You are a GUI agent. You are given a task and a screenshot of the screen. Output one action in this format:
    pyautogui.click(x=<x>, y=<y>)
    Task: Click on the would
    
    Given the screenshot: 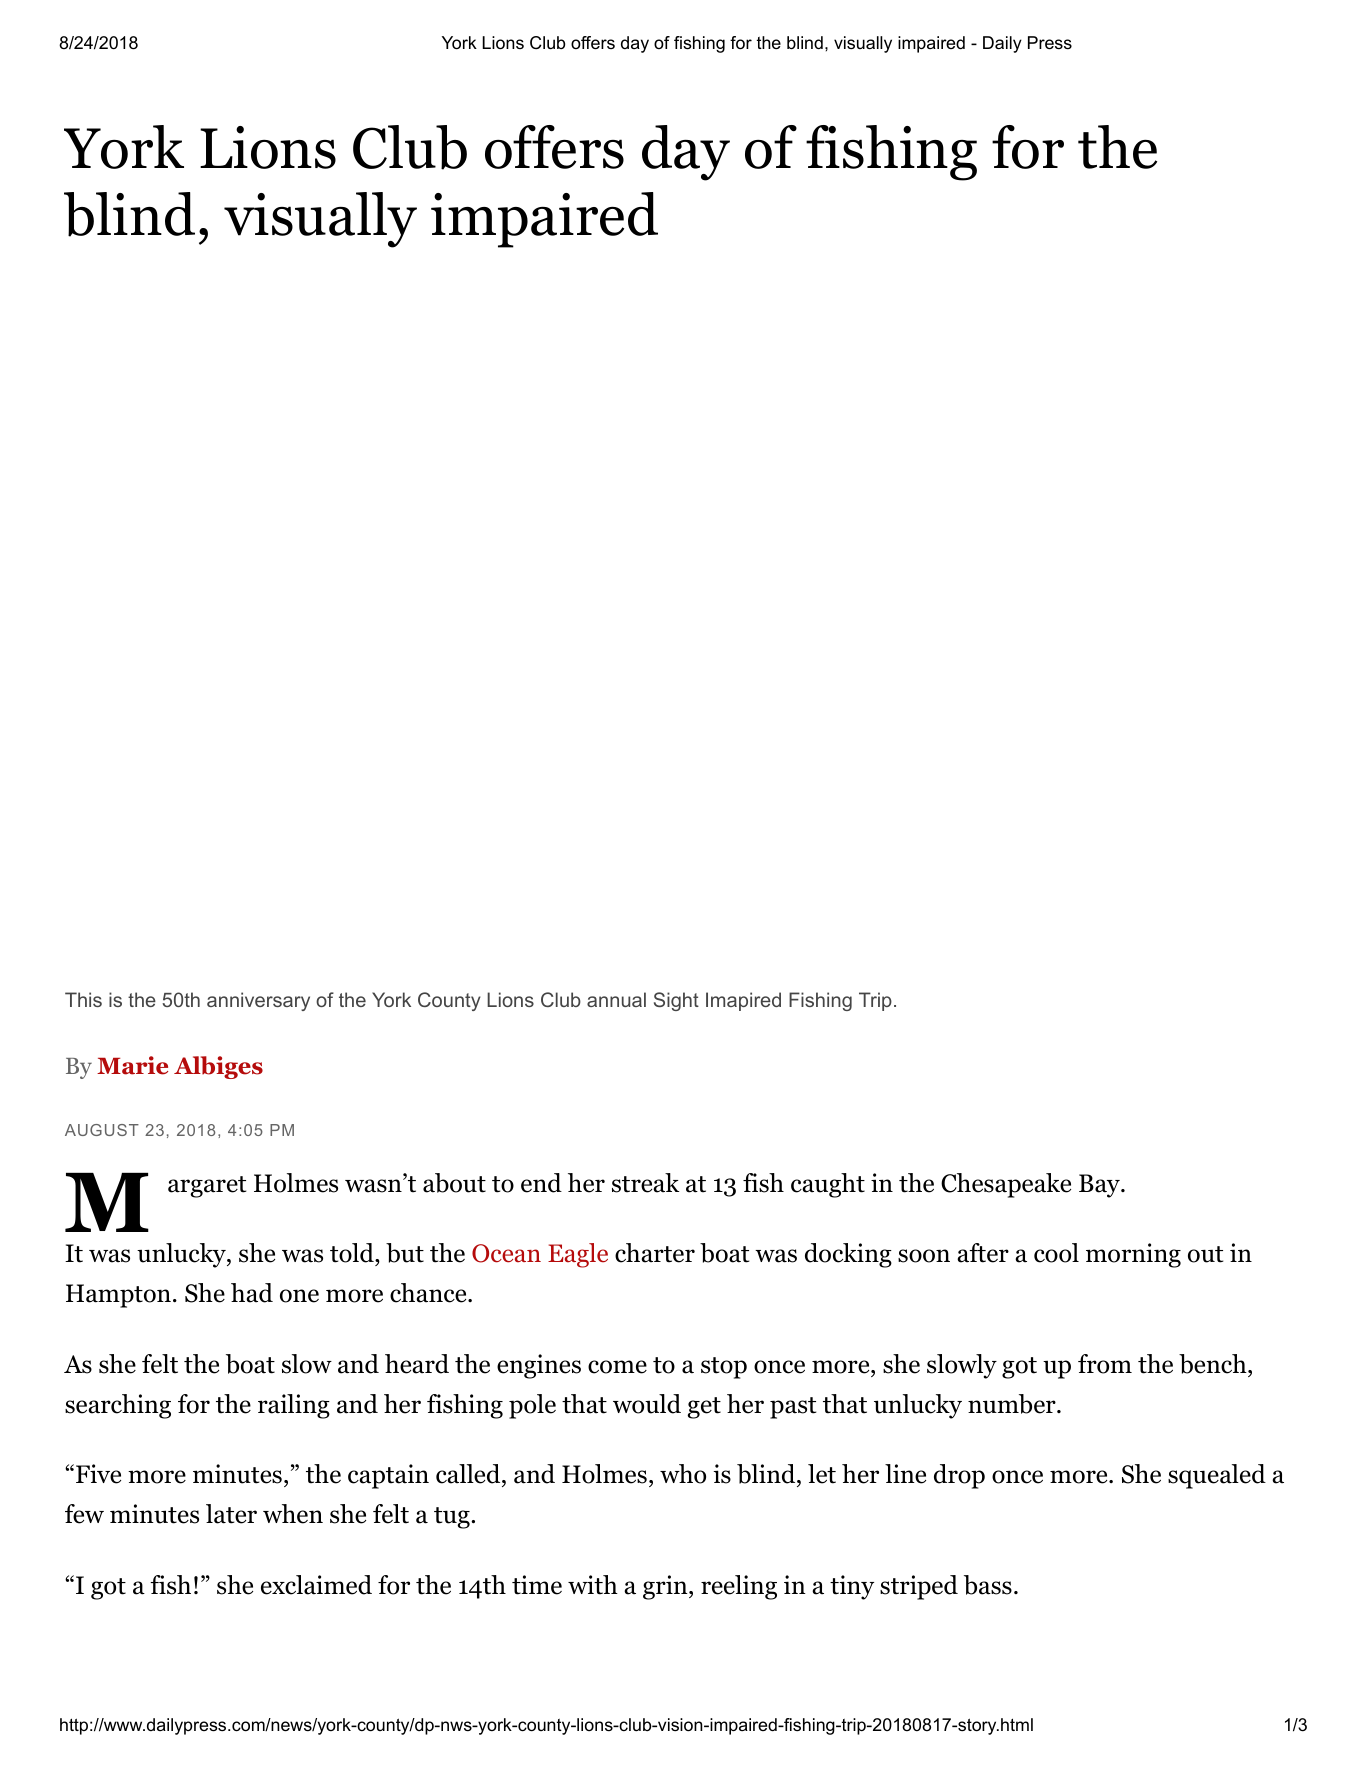 What is the action you would take?
    pyautogui.click(x=647, y=1404)
